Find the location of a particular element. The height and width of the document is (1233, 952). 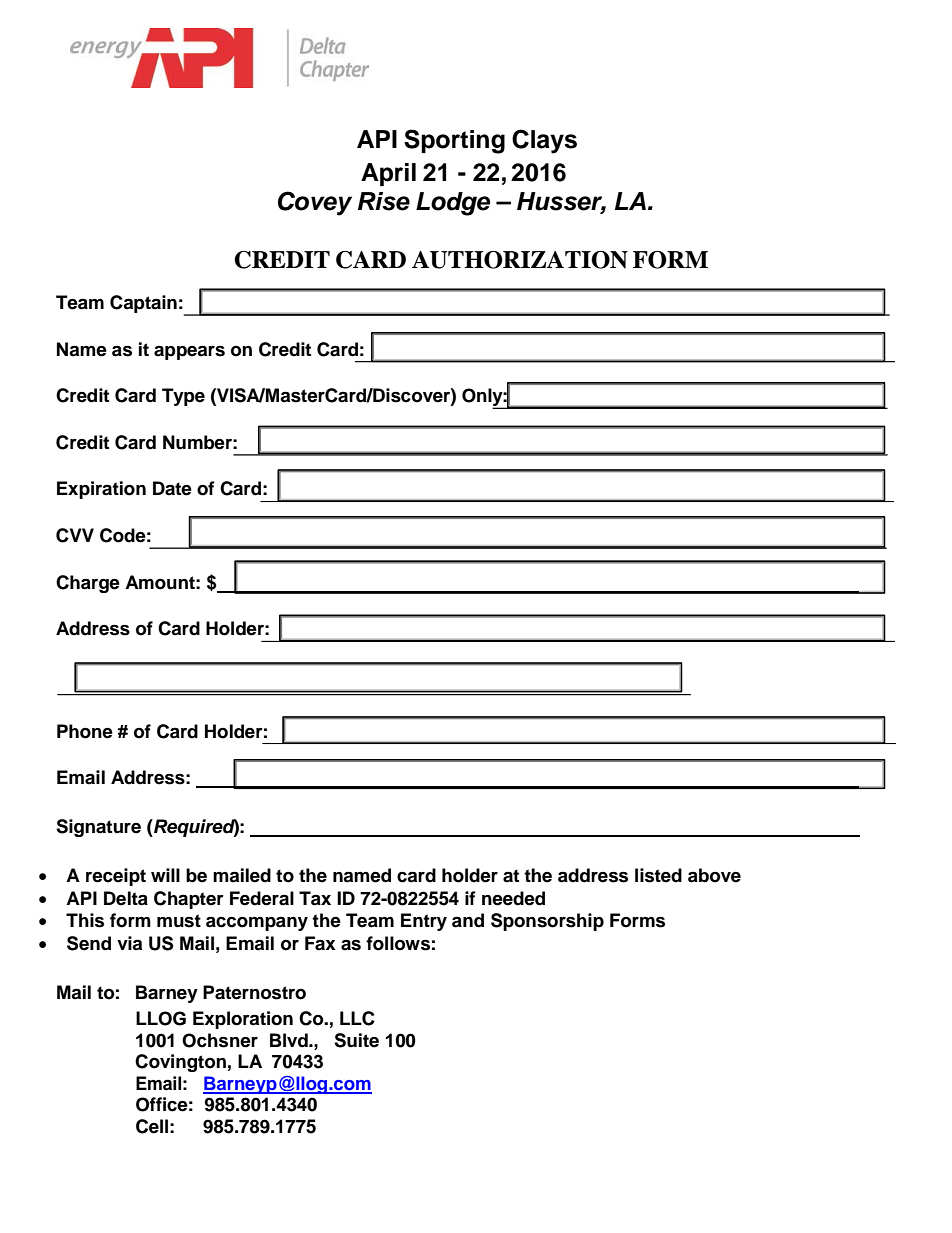

Tax is located at coordinates (315, 898).
